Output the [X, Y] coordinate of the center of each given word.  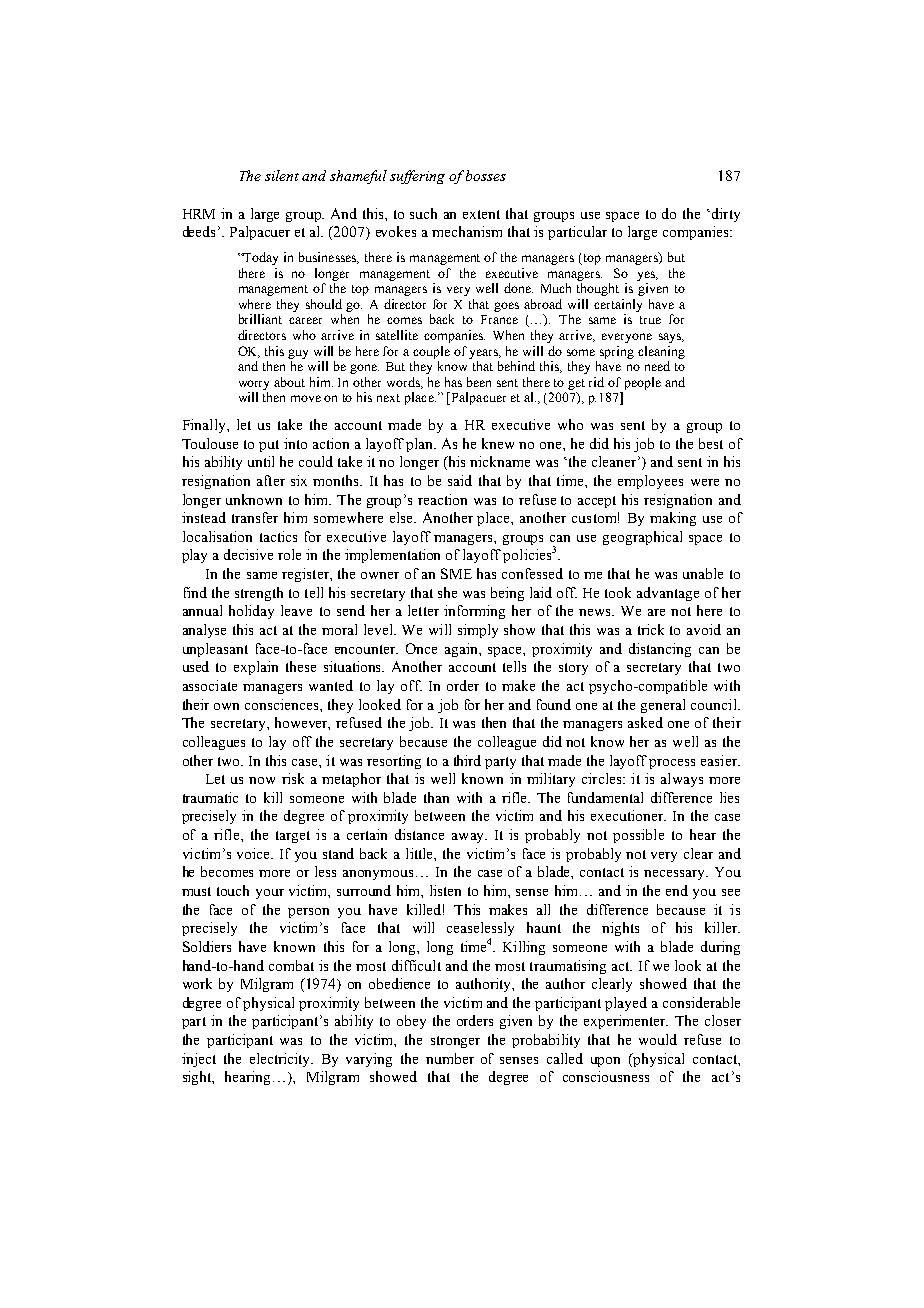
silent [282, 175]
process [672, 764]
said [460, 480]
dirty [726, 215]
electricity [281, 1060]
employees [650, 482]
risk [293, 778]
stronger [455, 1042]
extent [481, 214]
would [658, 1039]
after [271, 480]
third [467, 760]
